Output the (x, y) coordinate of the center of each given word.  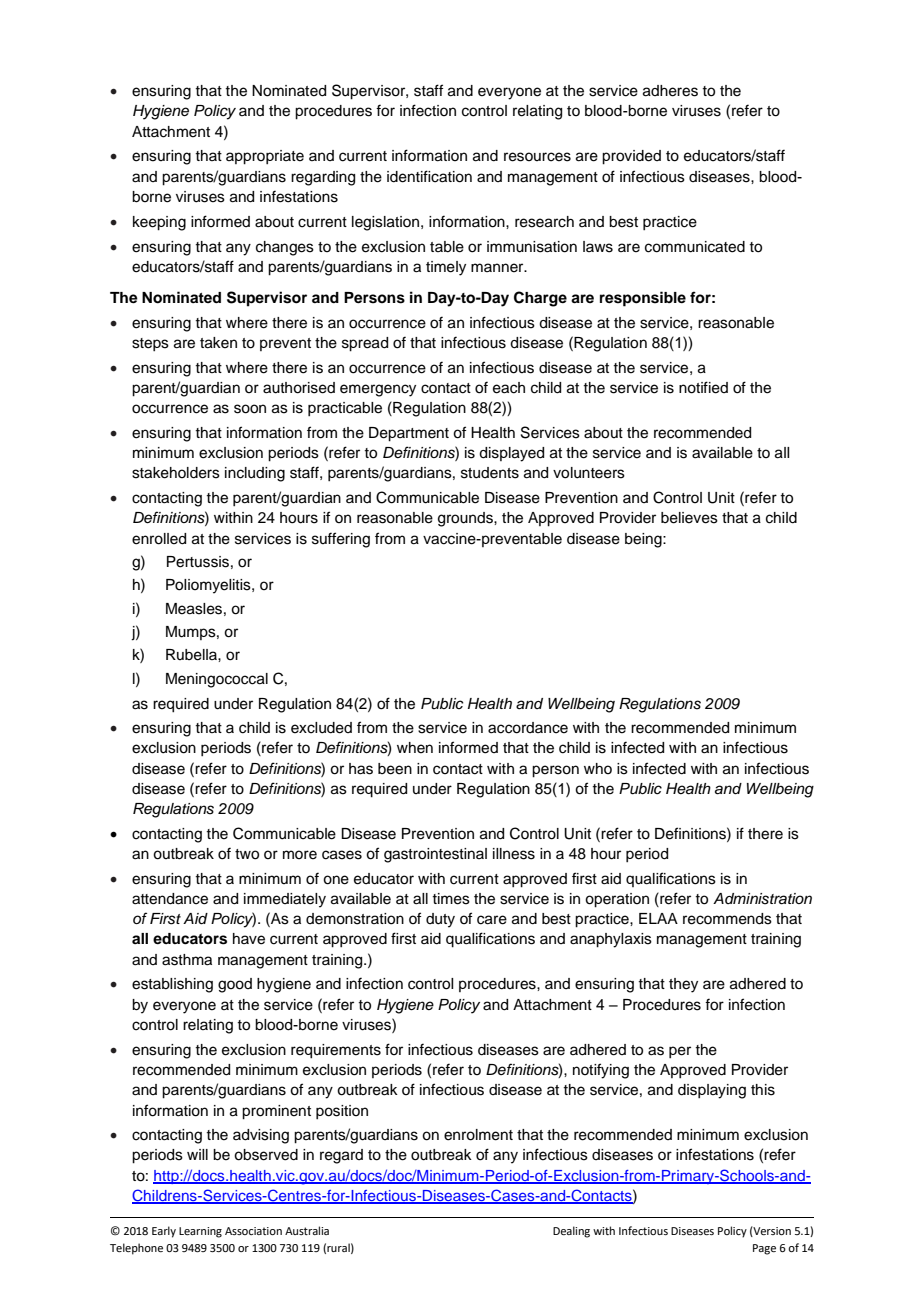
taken (218, 343)
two (247, 854)
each (509, 388)
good (235, 985)
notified (703, 387)
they (683, 985)
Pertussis (198, 562)
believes (689, 518)
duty (440, 920)
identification (429, 176)
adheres (670, 91)
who (598, 768)
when (415, 748)
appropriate (265, 157)
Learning (200, 1232)
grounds (466, 519)
